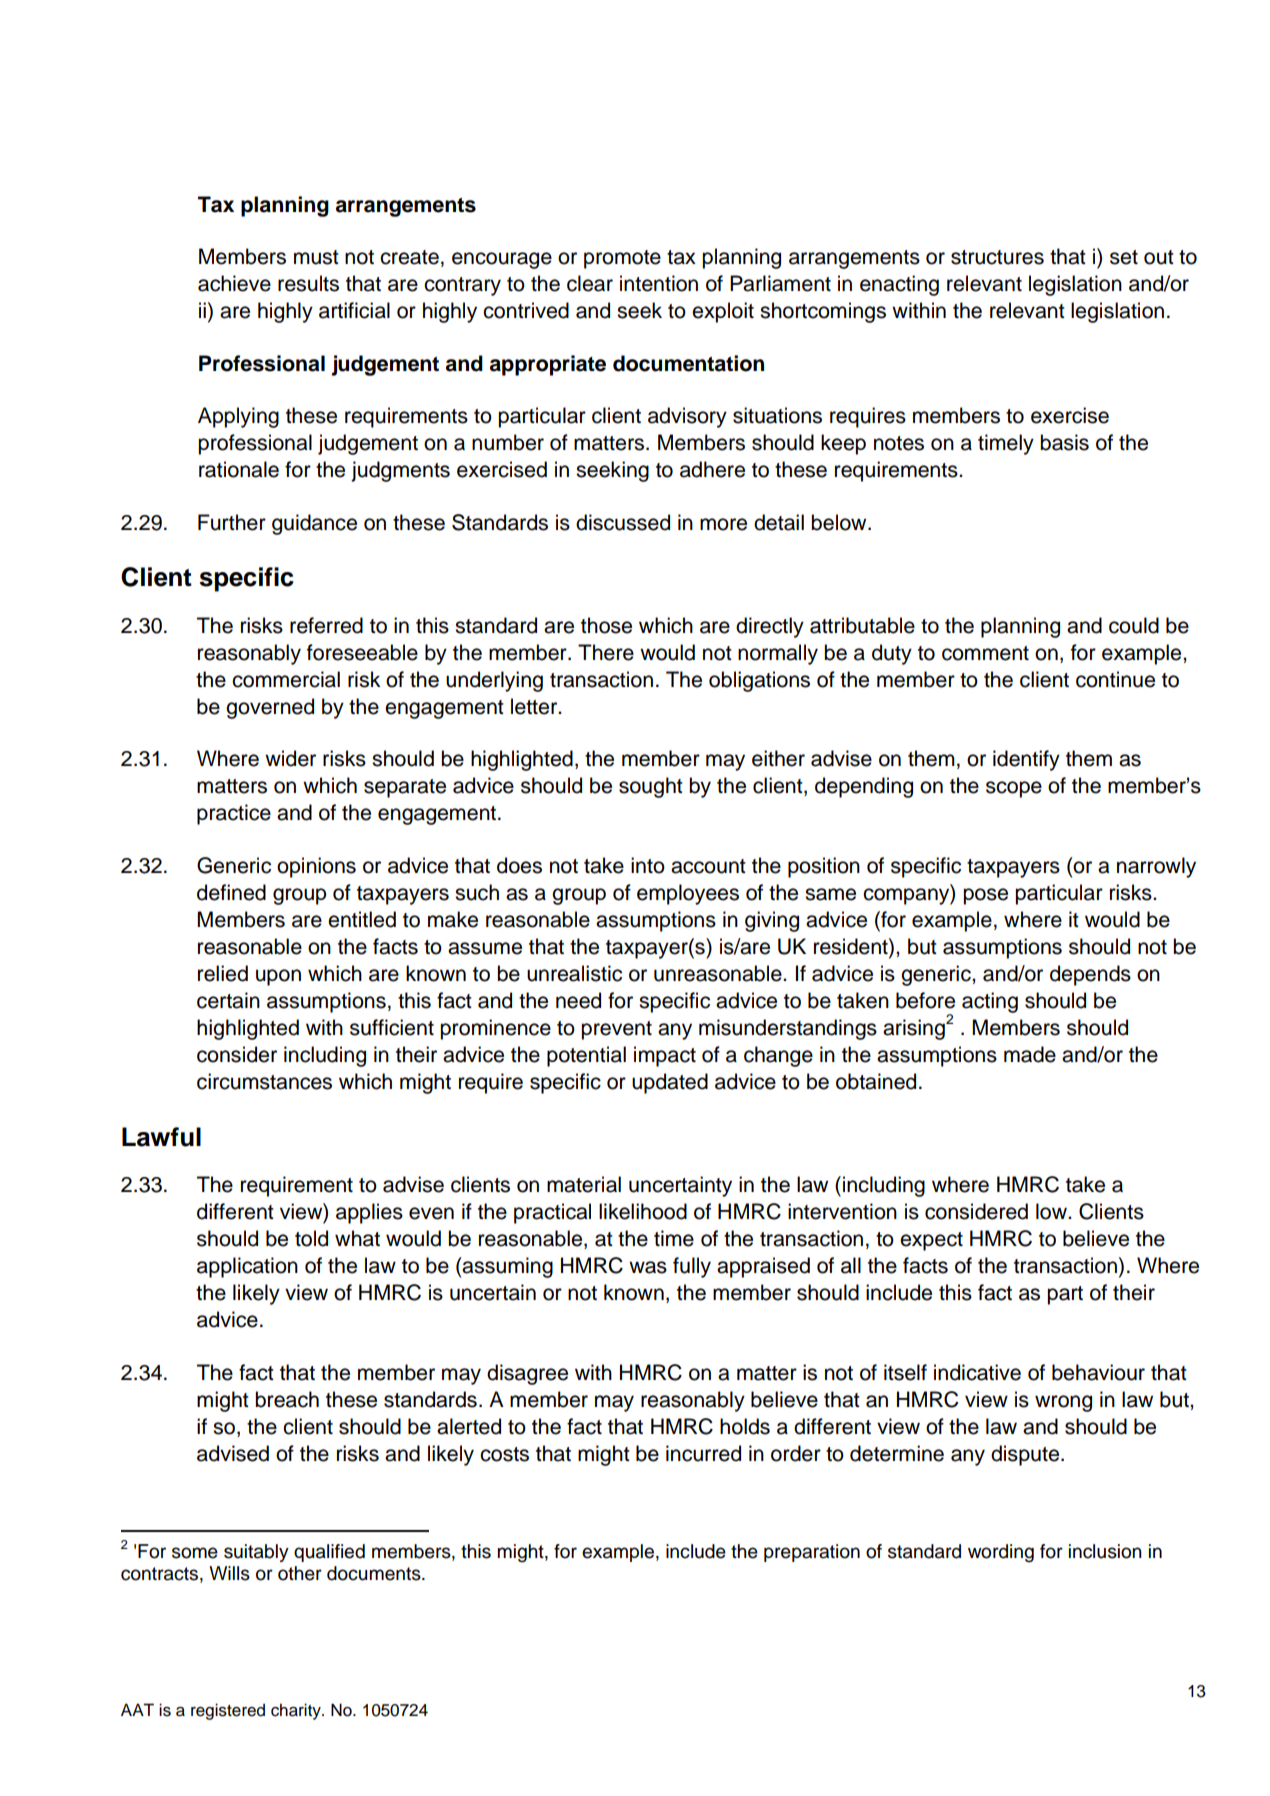  What do you see at coordinates (651, 787) in the document?
I see `sought` at bounding box center [651, 787].
